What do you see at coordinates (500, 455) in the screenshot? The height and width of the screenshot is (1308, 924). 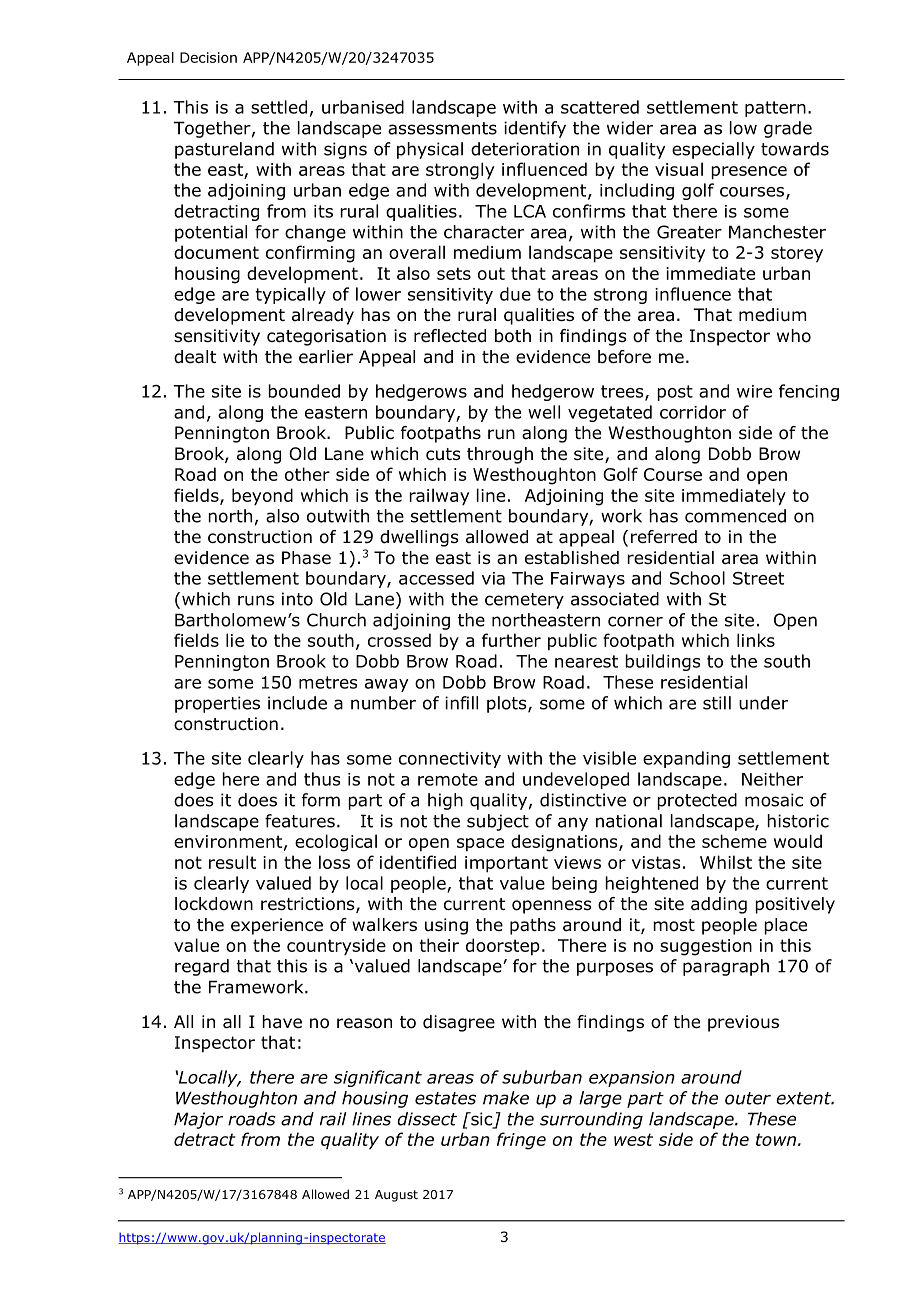 I see `through` at bounding box center [500, 455].
